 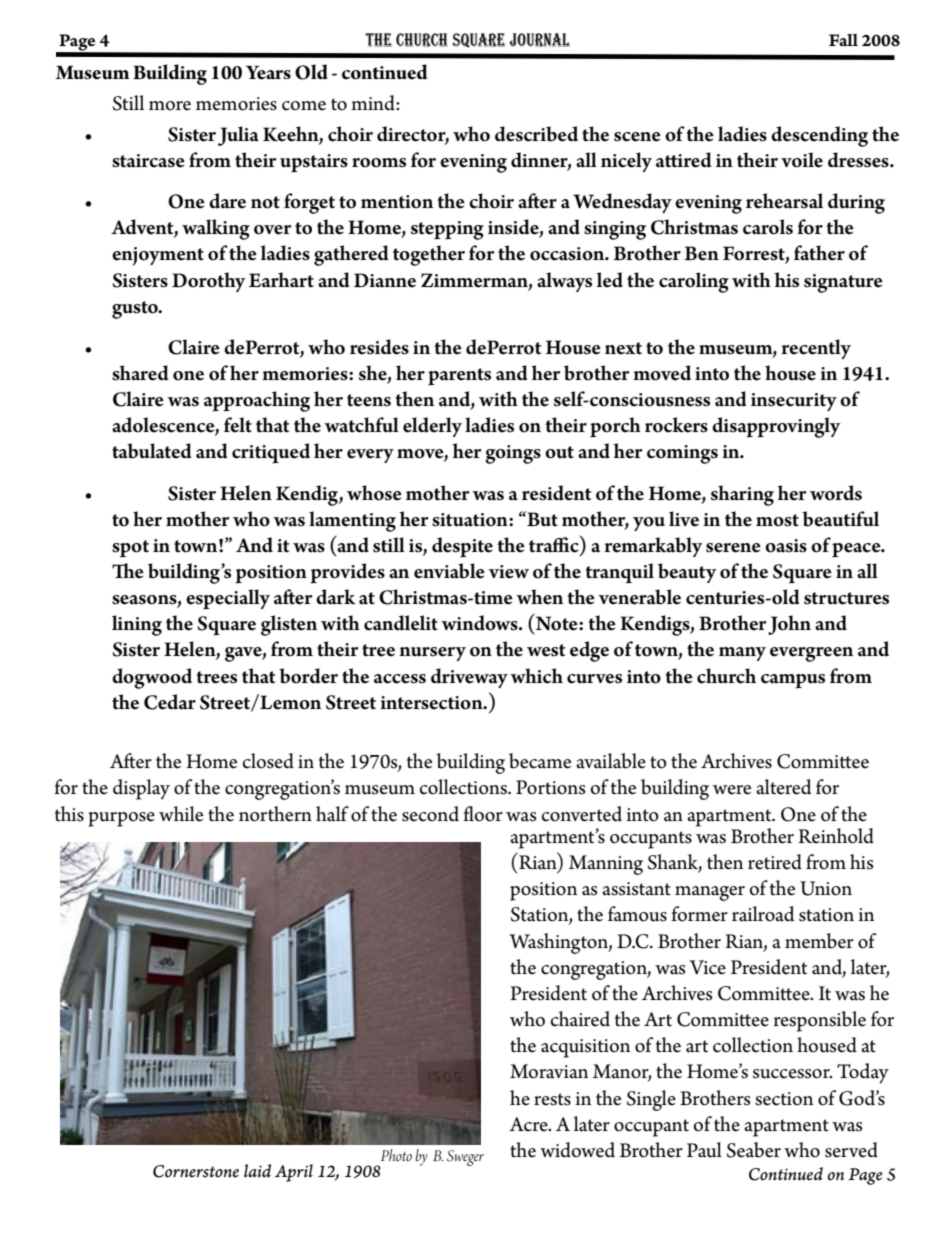 I want to click on Fall, so click(x=843, y=40).
